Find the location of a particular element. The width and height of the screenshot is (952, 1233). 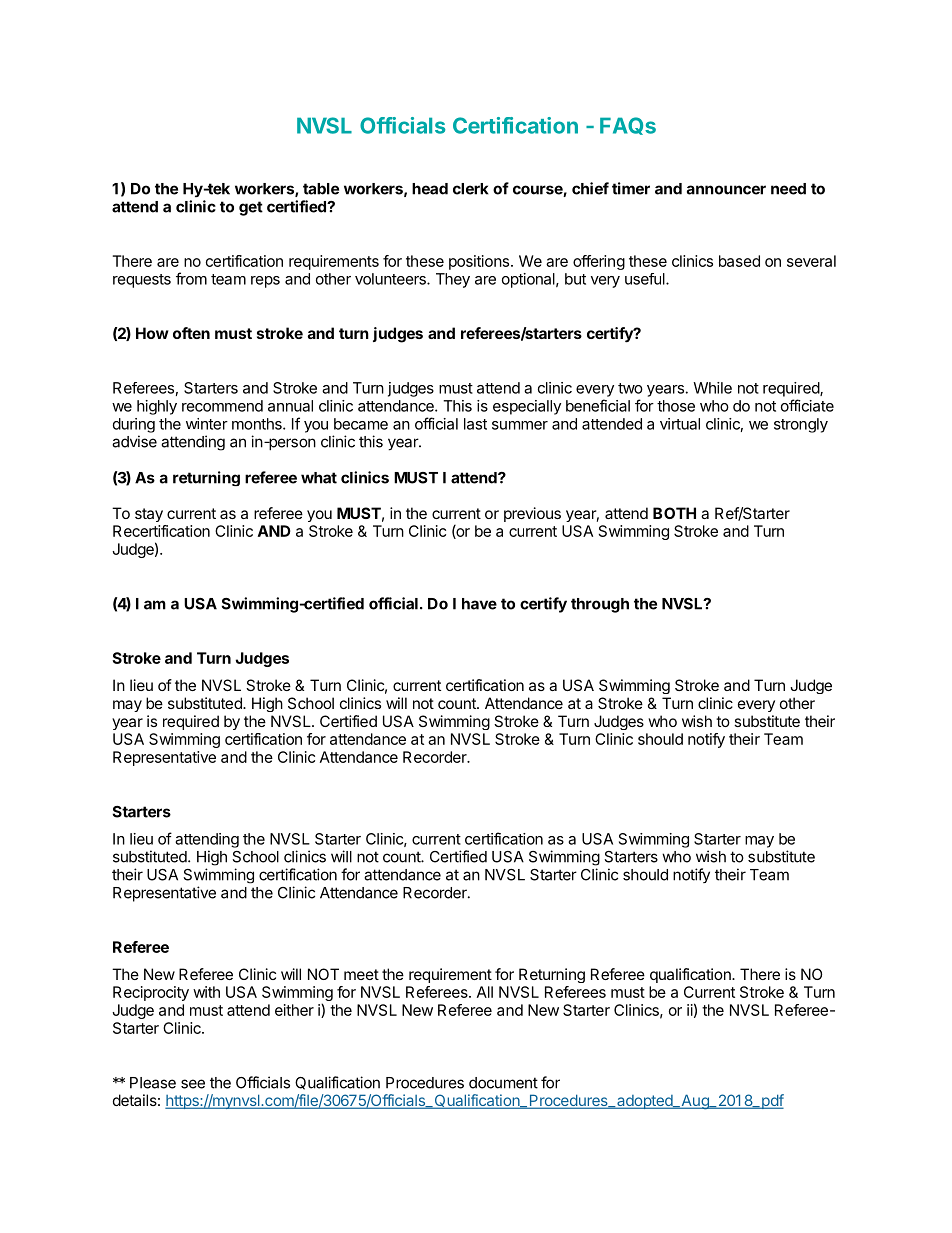

last is located at coordinates (475, 424).
